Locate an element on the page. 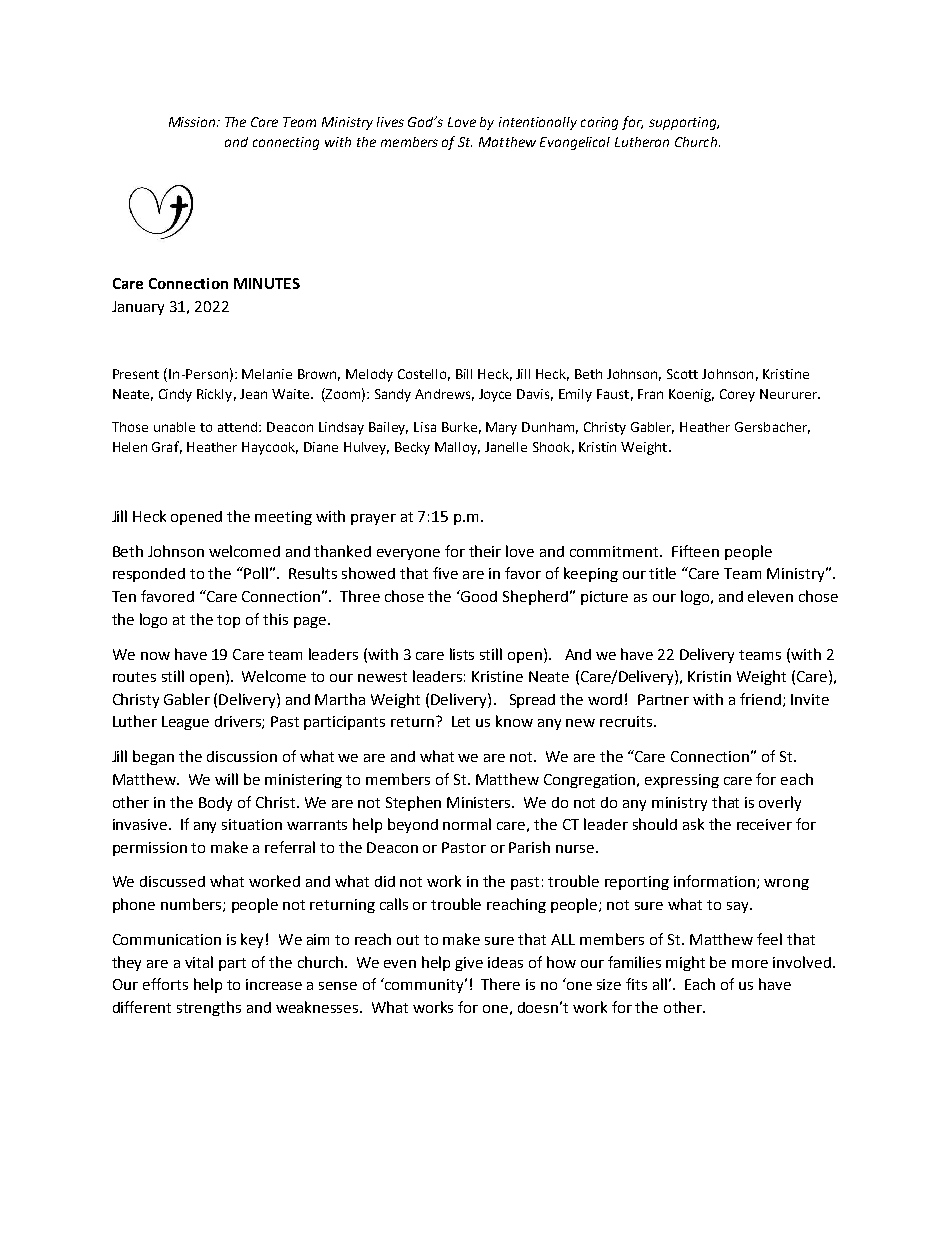 Image resolution: width=952 pixels, height=1233 pixels. Fifteen is located at coordinates (695, 551).
